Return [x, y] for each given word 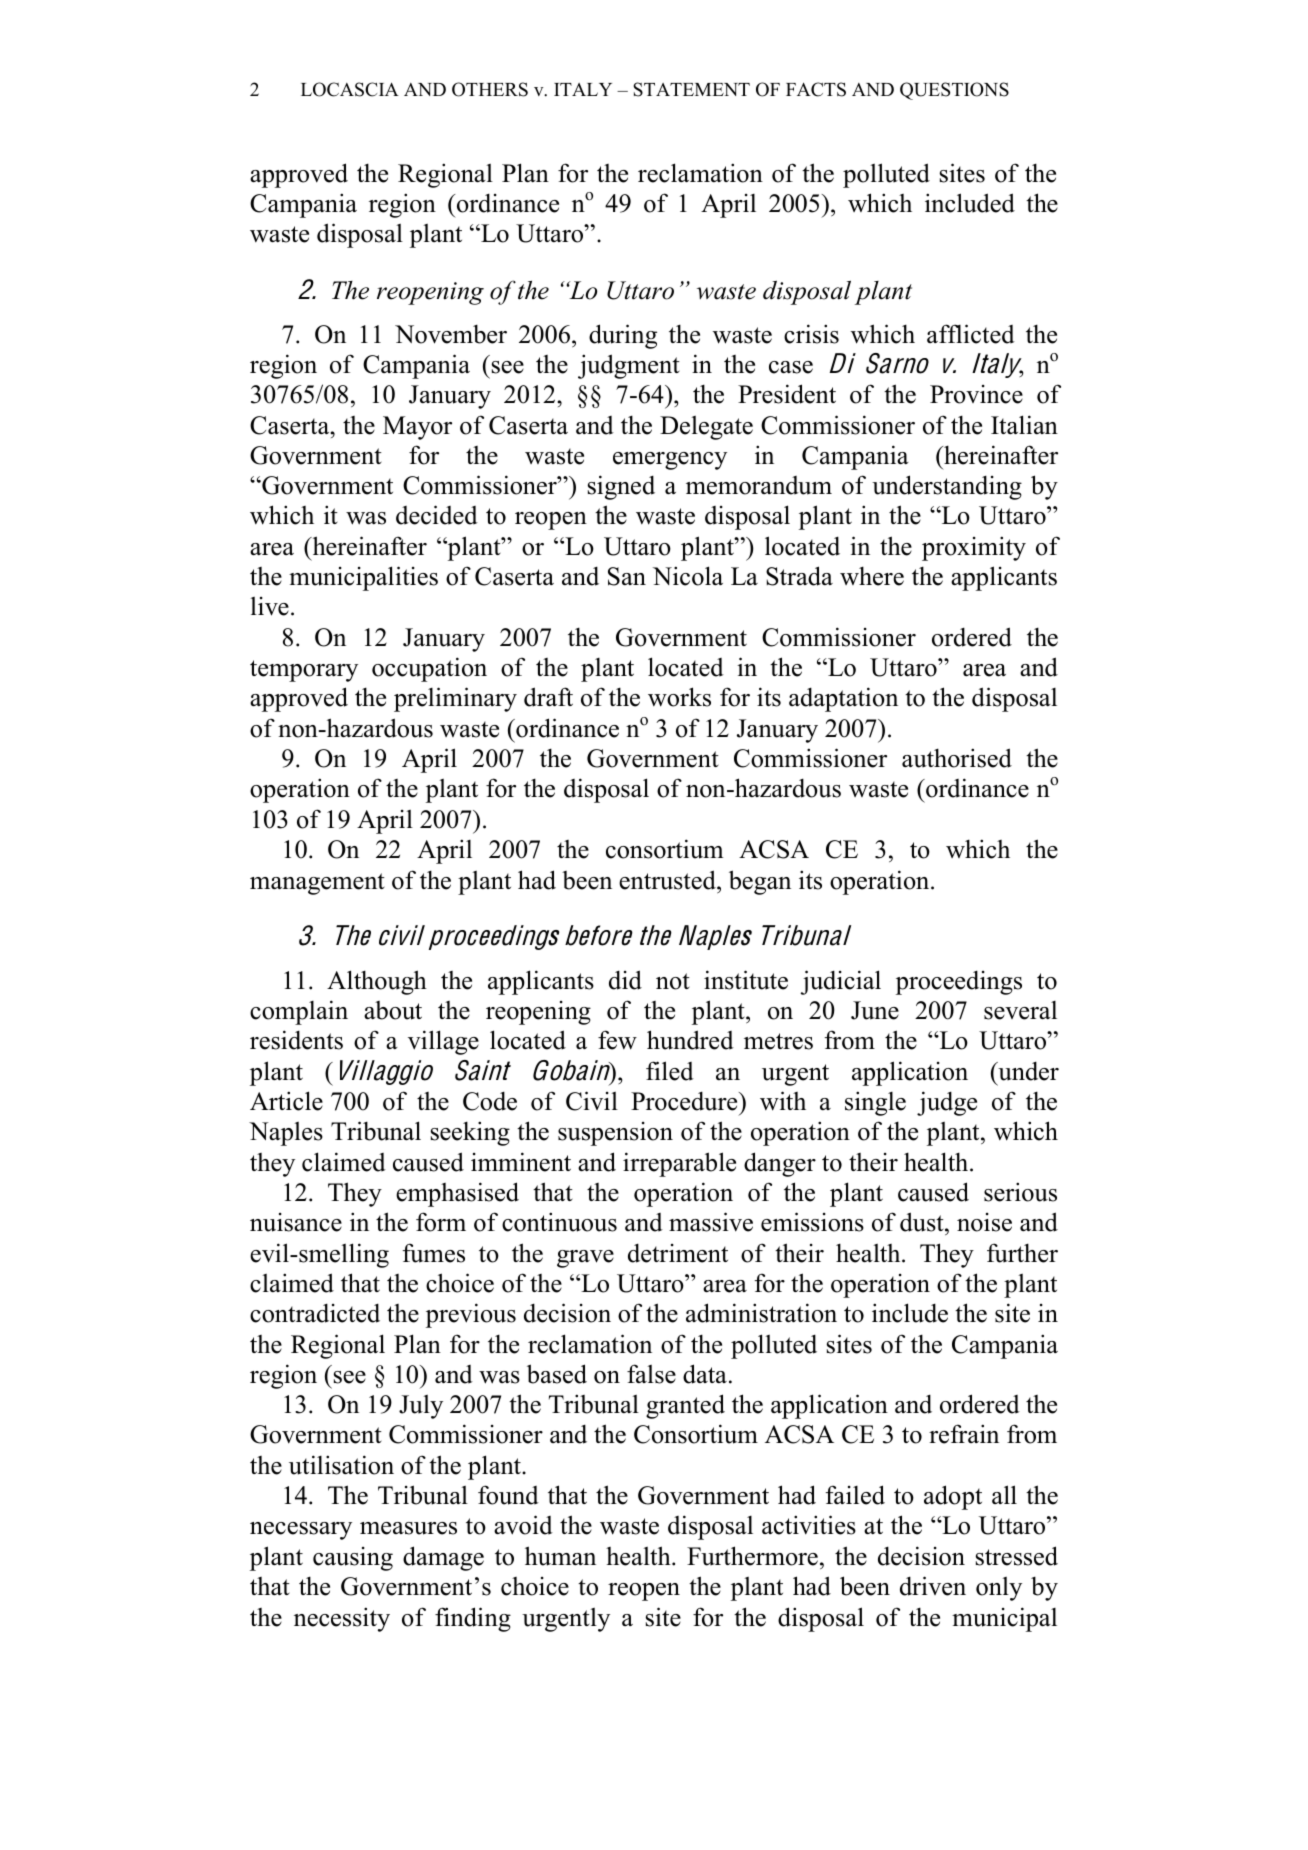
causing [353, 1559]
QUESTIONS [954, 91]
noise [984, 1222]
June [875, 1010]
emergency [670, 461]
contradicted [315, 1313]
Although [377, 982]
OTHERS [490, 89]
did [625, 980]
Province [976, 394]
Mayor [417, 428]
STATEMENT [691, 89]
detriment [678, 1253]
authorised [957, 758]
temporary [304, 671]
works [679, 697]
